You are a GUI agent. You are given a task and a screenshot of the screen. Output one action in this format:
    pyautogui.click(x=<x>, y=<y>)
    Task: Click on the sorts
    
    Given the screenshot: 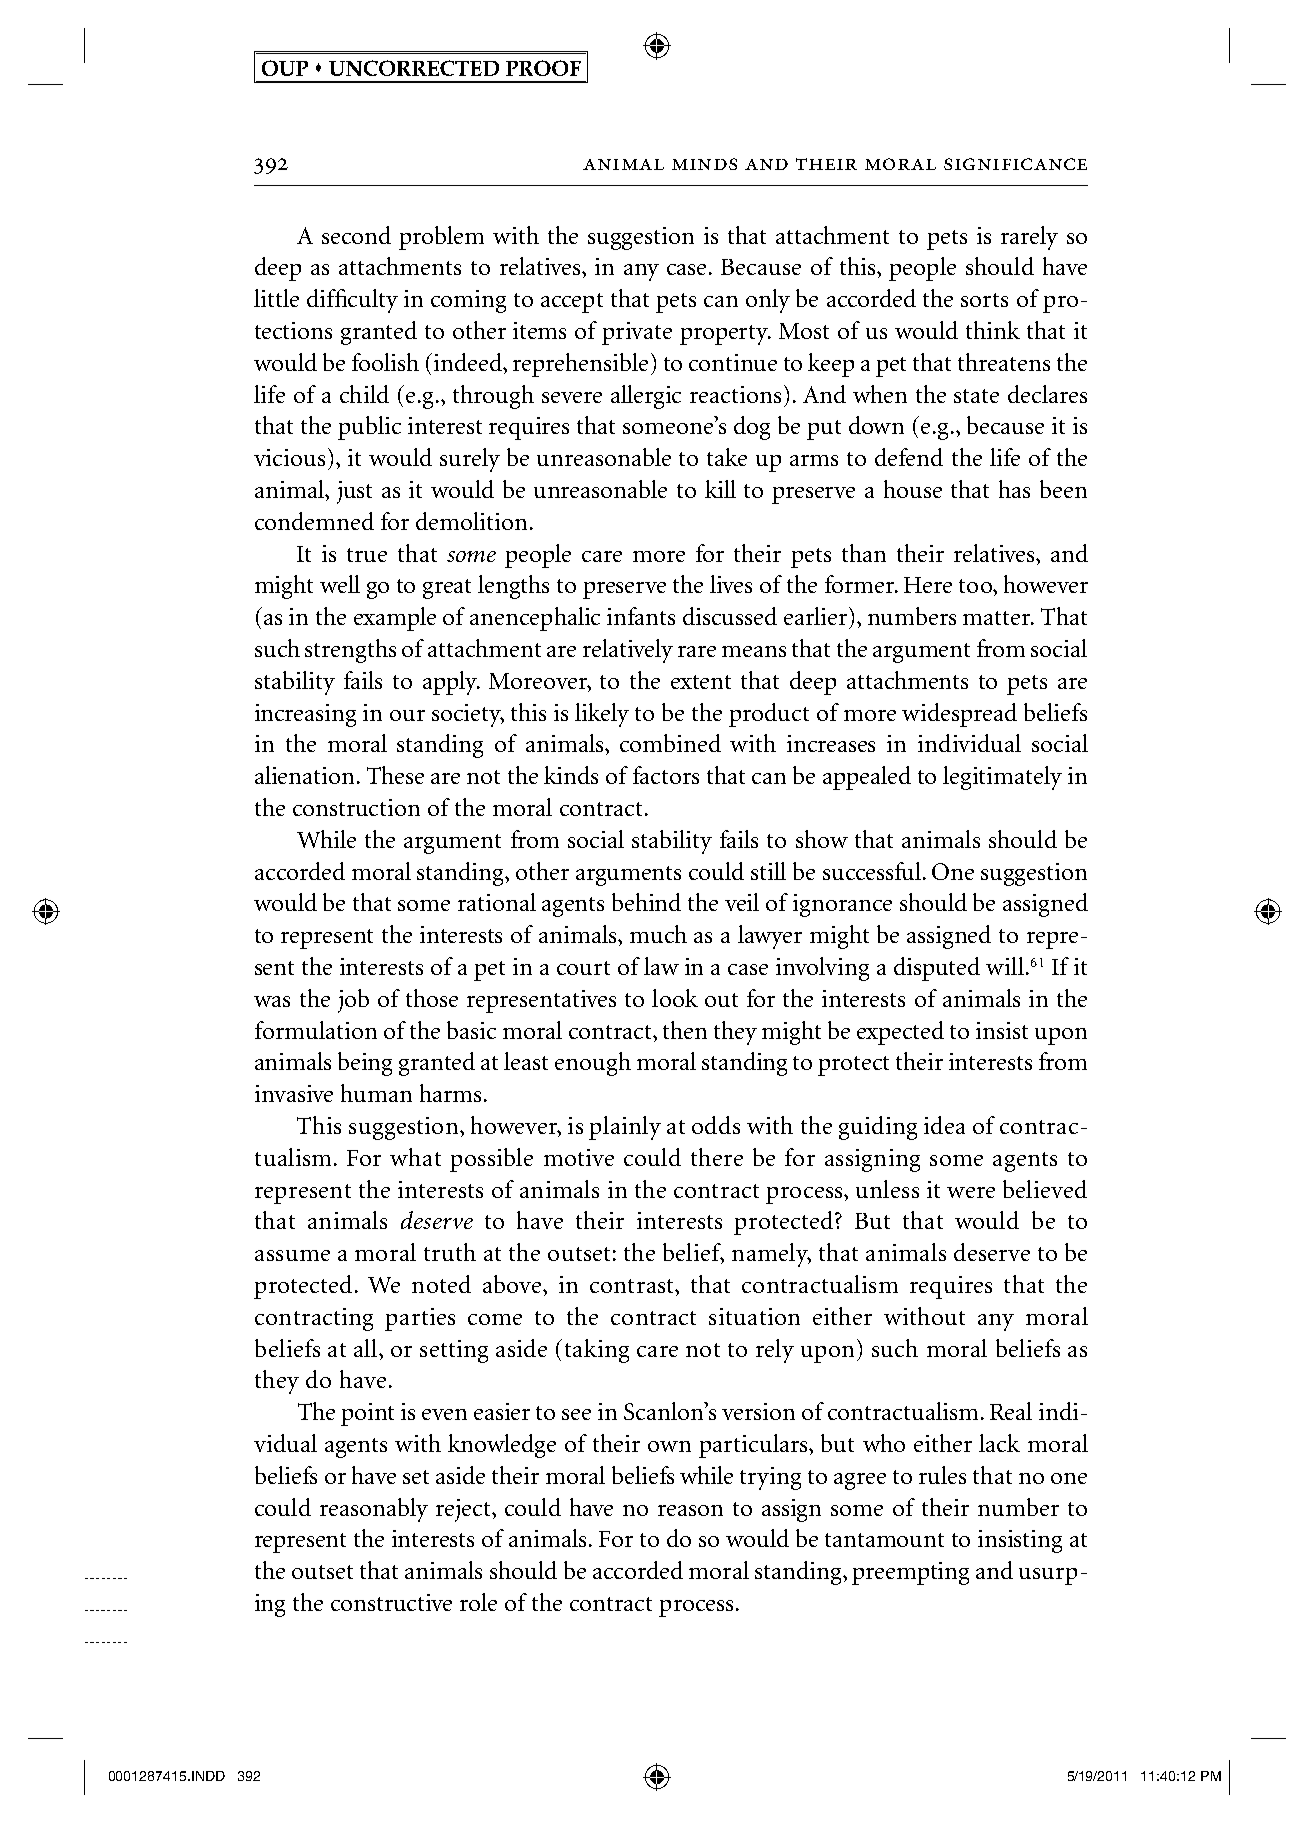 What is the action you would take?
    pyautogui.click(x=984, y=300)
